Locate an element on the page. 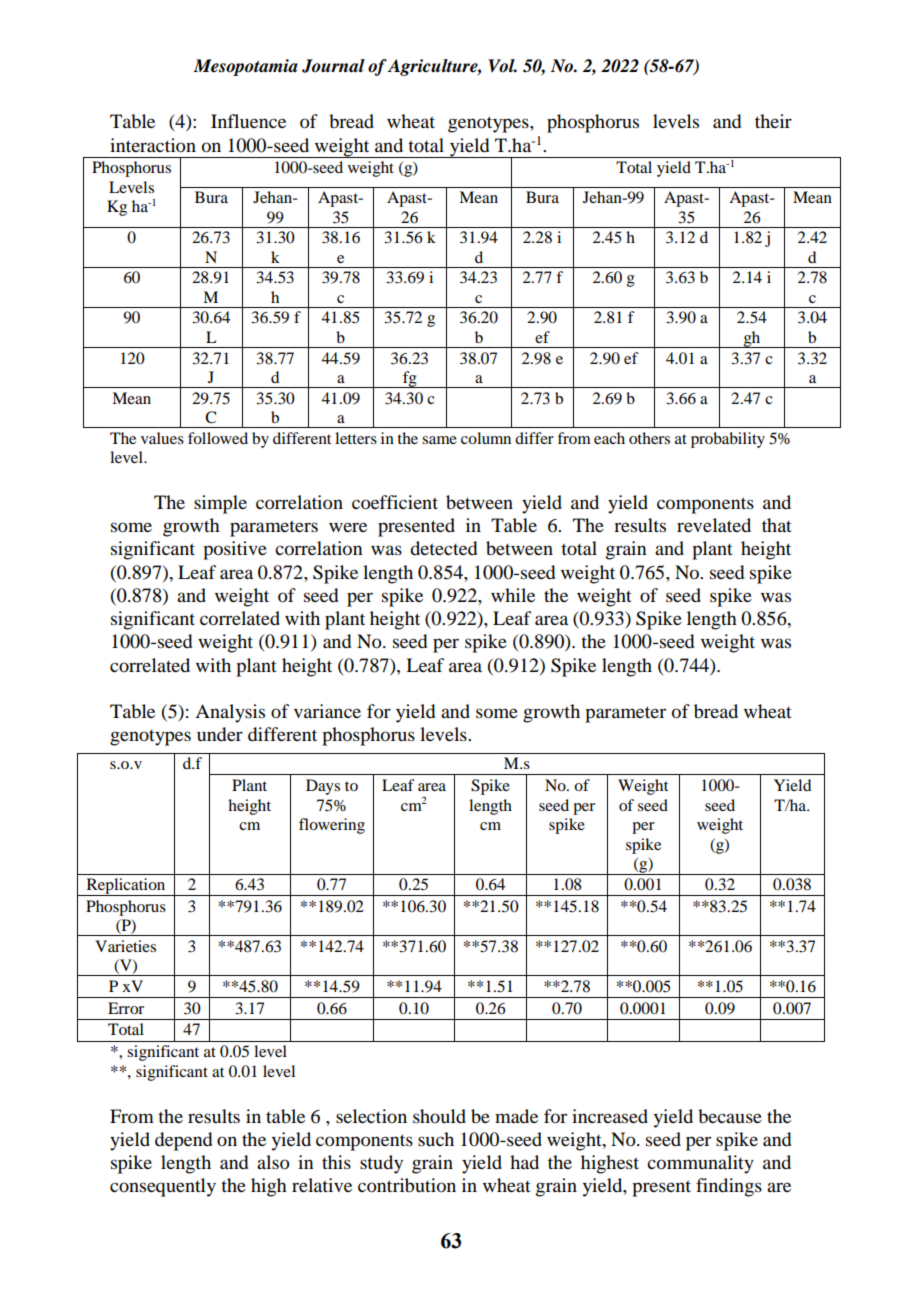  their is located at coordinates (773, 121).
